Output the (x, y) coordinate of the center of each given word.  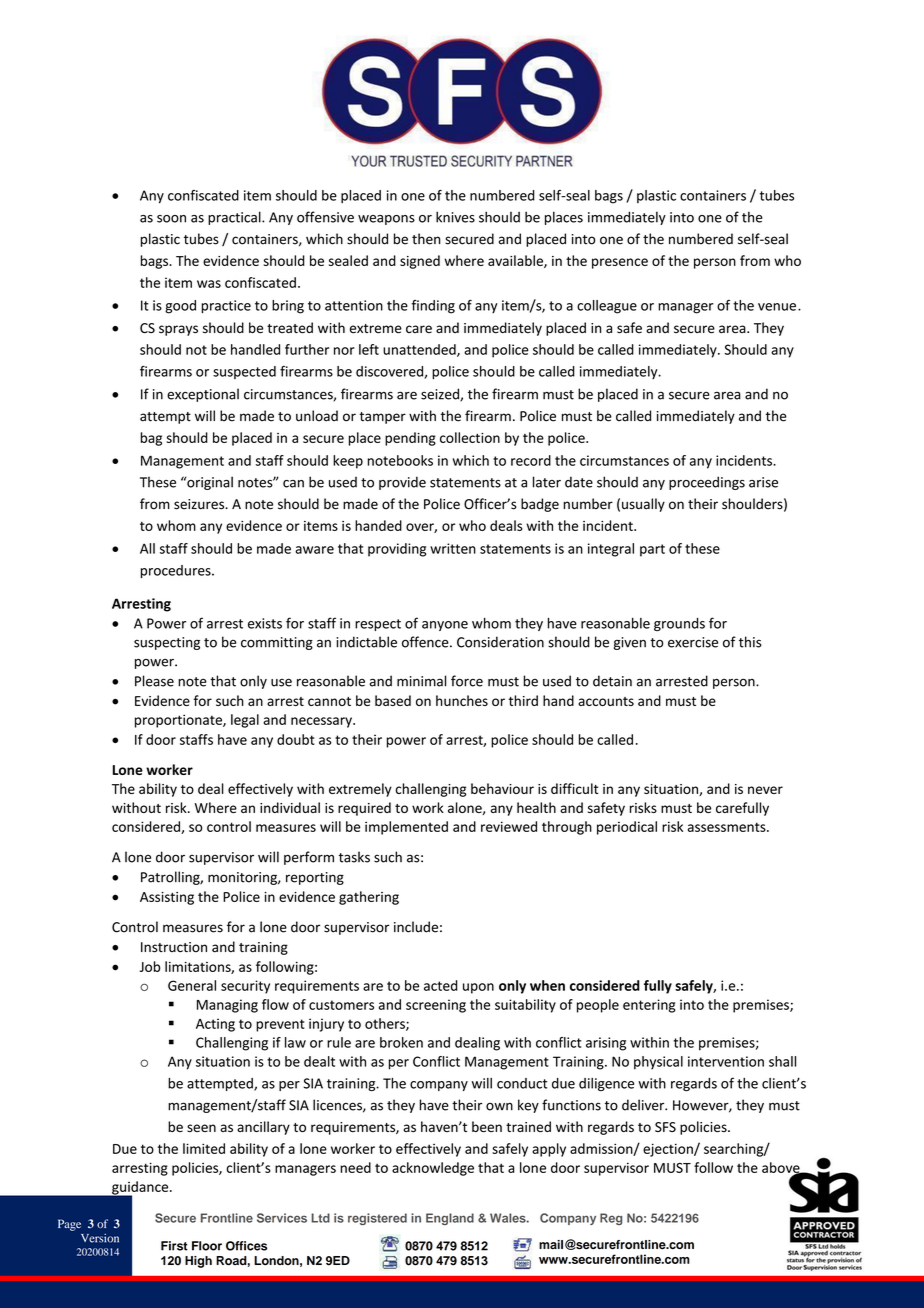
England (450, 1219)
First (174, 1246)
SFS (665, 1127)
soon (171, 219)
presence (620, 263)
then (426, 239)
